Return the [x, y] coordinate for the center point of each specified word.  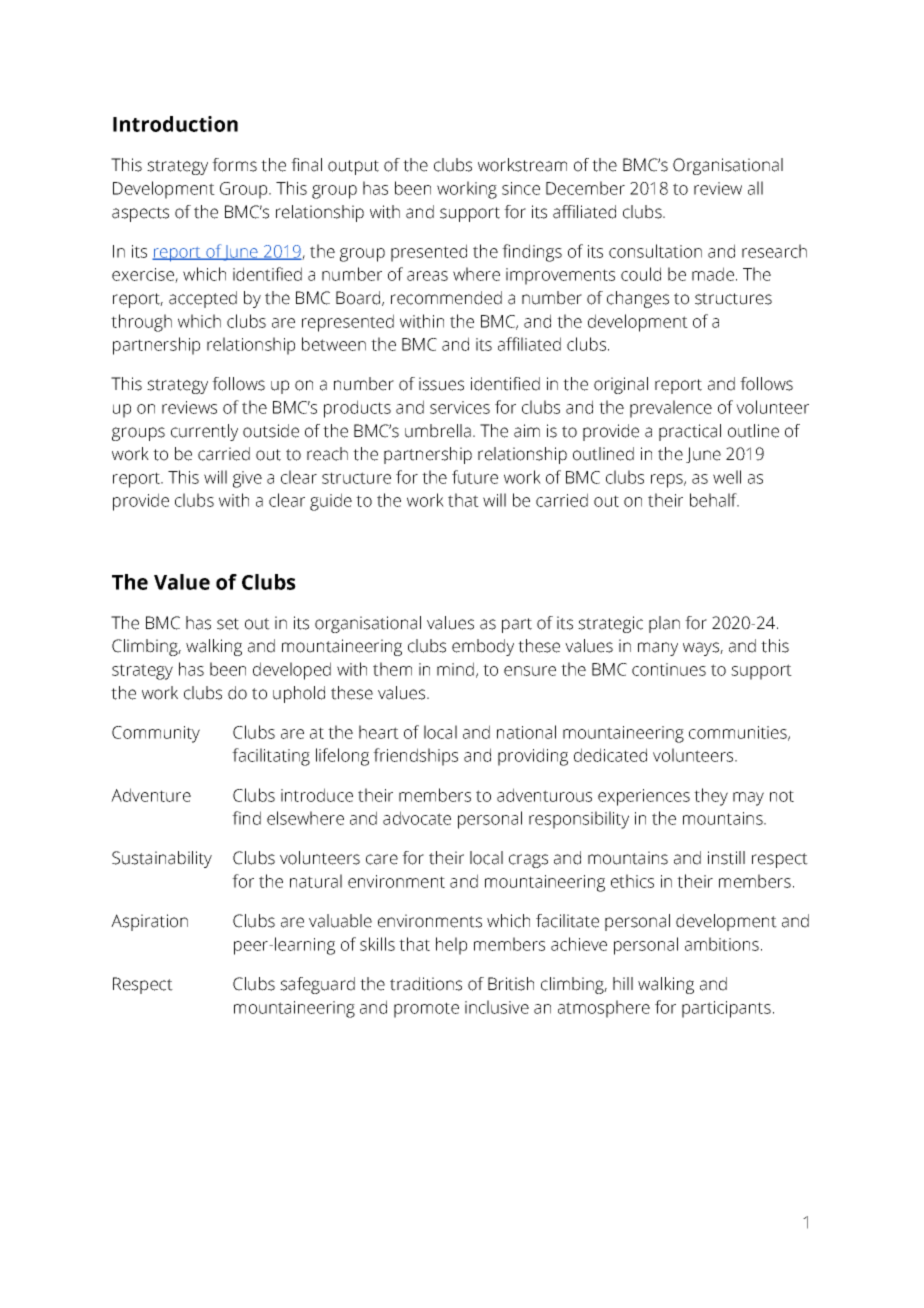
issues [441, 384]
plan [664, 624]
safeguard [317, 985]
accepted [203, 299]
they [711, 797]
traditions [426, 984]
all [755, 188]
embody [483, 647]
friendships [415, 757]
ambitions [722, 944]
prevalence [671, 409]
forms [234, 165]
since [521, 188]
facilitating [271, 757]
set [228, 624]
